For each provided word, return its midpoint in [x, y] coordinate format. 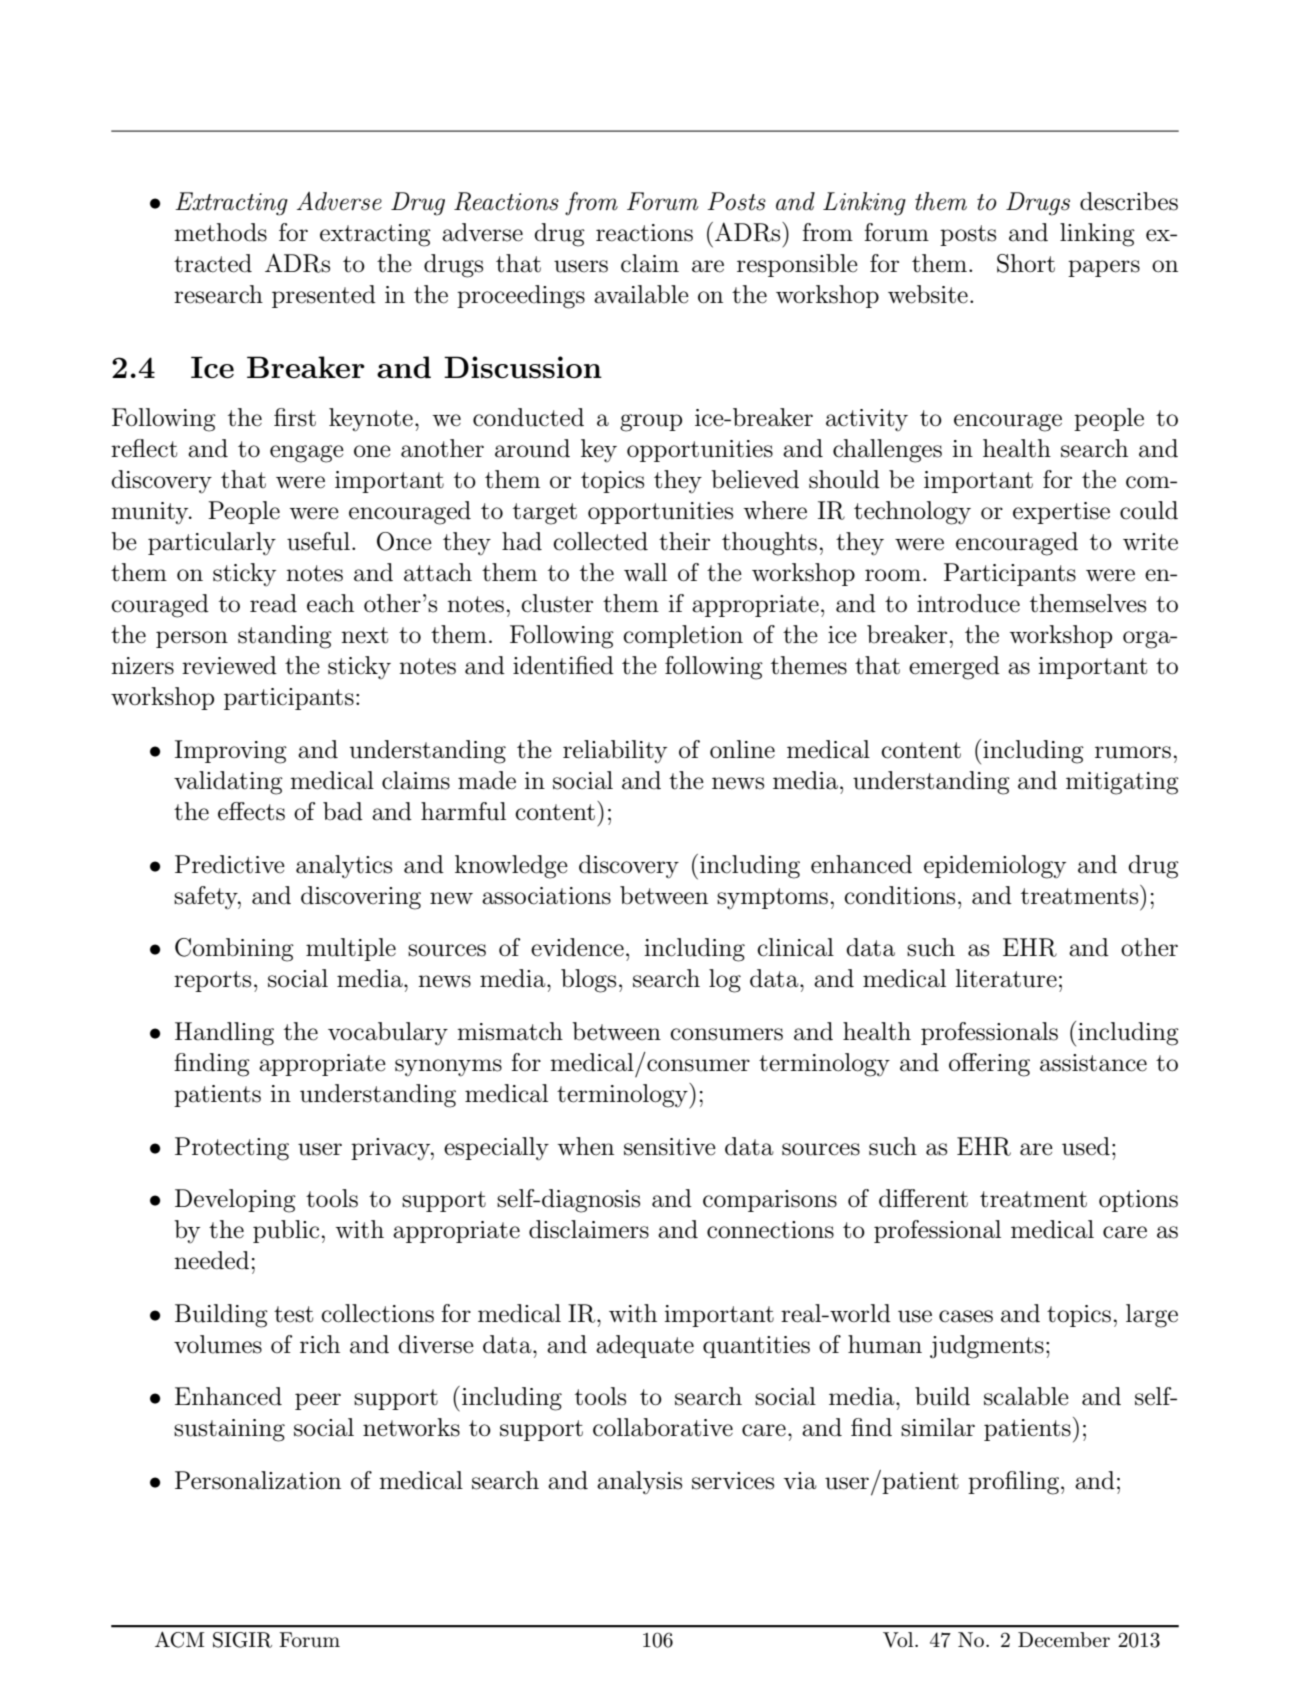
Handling [224, 1034]
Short [1026, 263]
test [293, 1314]
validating [228, 783]
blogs [588, 981]
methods [220, 232]
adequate [645, 1346]
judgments [987, 1347]
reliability [615, 751]
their [684, 541]
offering [989, 1065]
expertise [1061, 513]
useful [318, 541]
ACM [179, 1639]
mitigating [1122, 783]
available [641, 294]
